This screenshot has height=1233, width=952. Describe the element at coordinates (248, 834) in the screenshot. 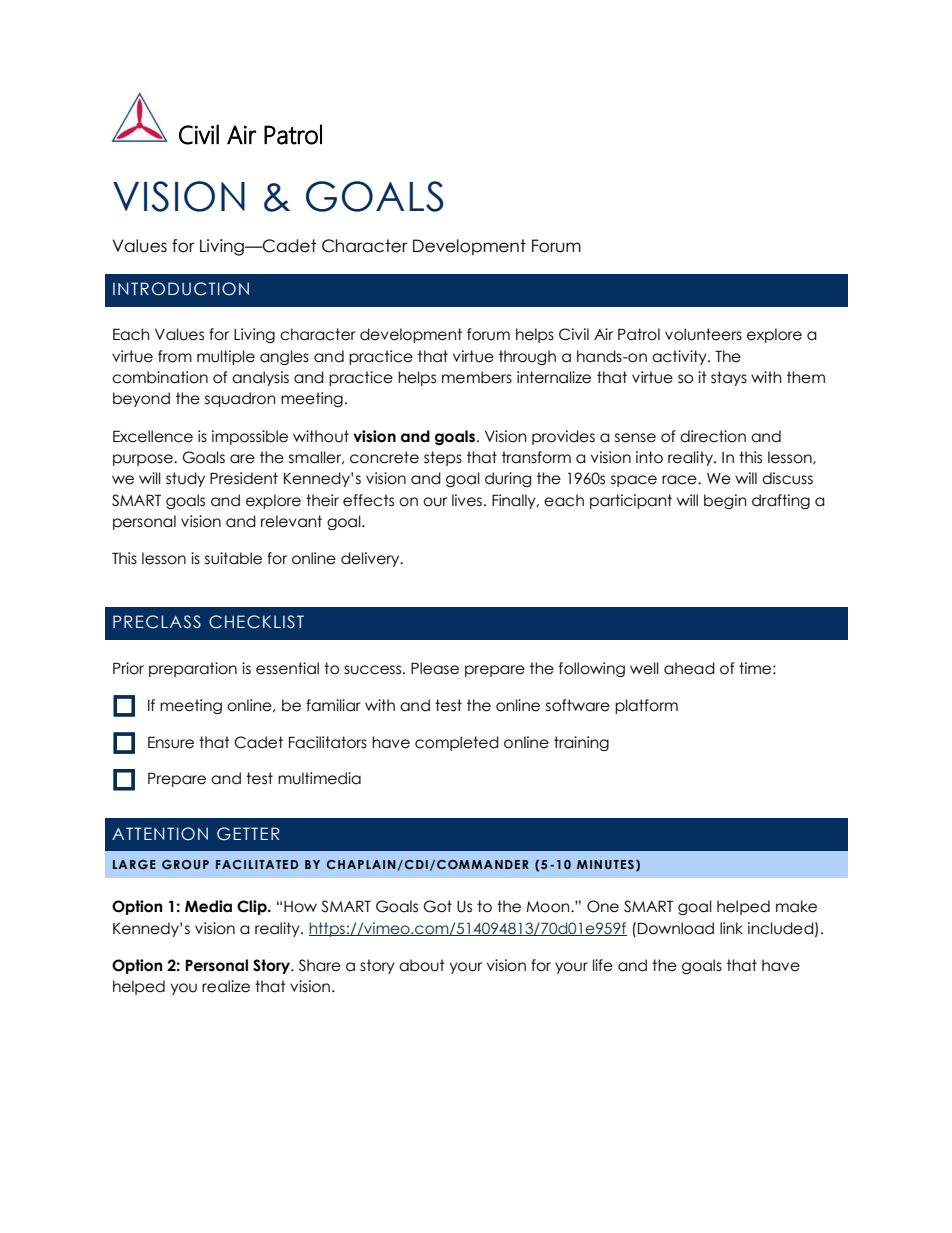

I see `GETTER` at that location.
